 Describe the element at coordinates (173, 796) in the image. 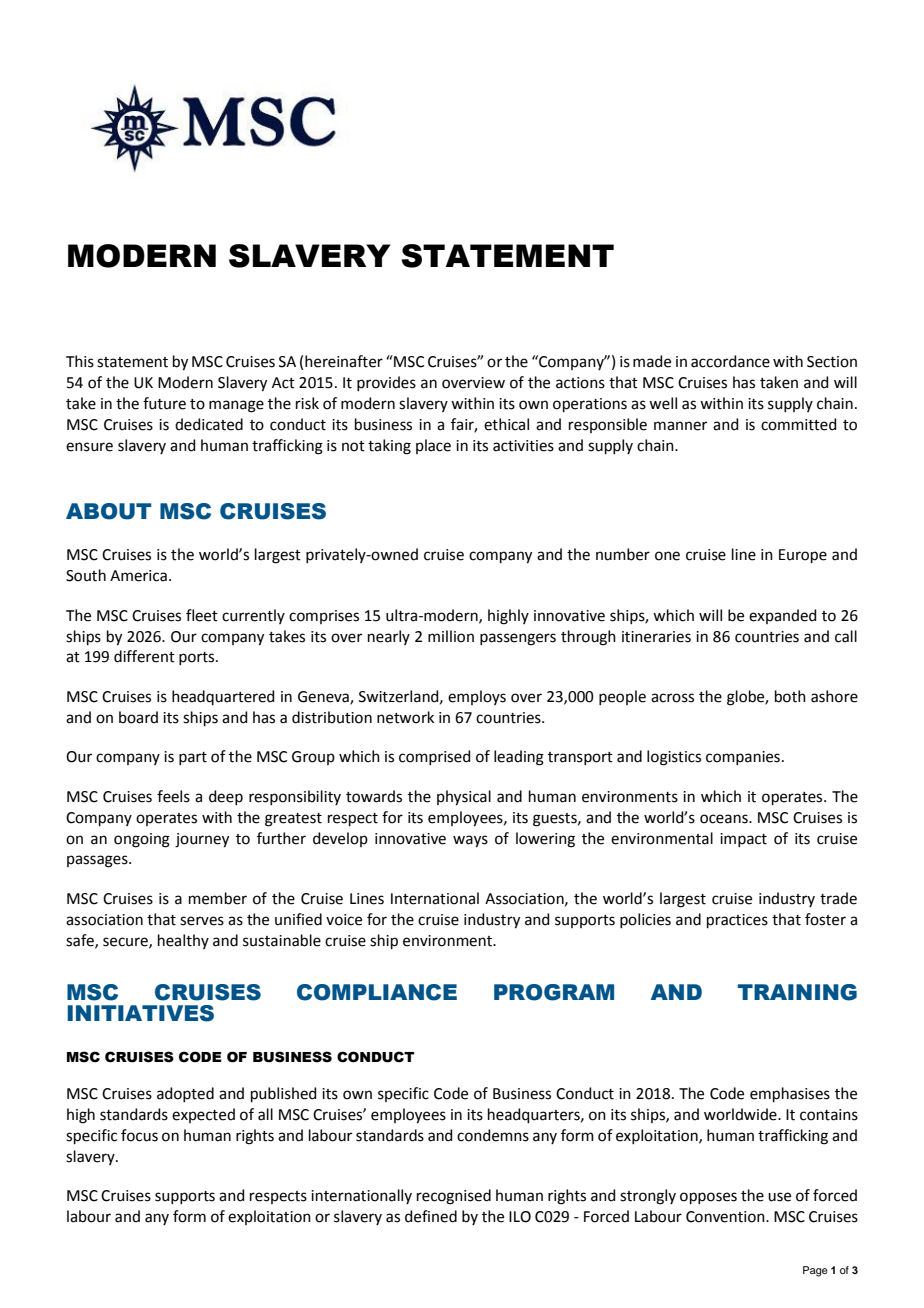

I see `feels` at that location.
